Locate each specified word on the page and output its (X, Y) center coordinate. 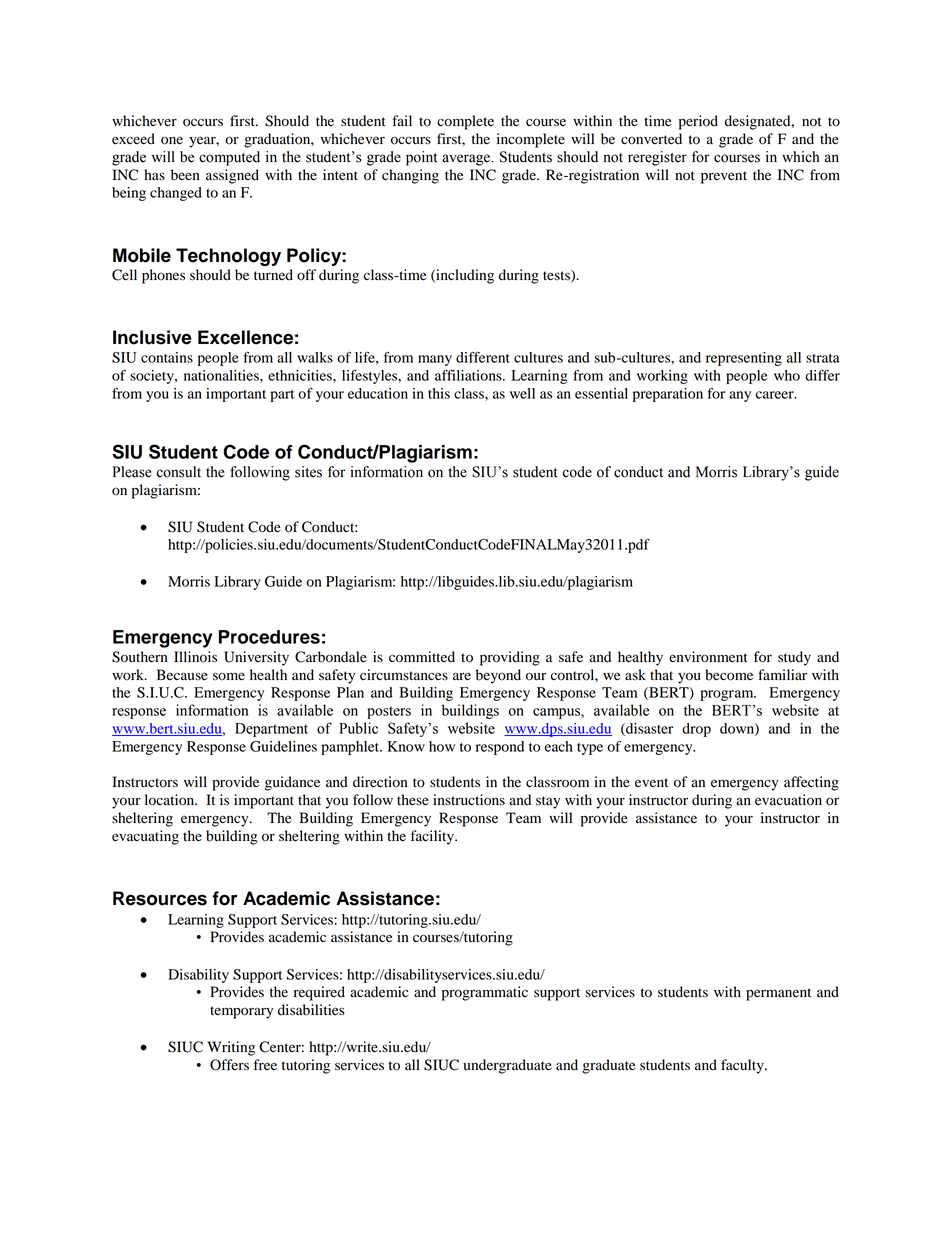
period (698, 122)
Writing (231, 1048)
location (171, 800)
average (467, 160)
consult (178, 472)
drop (696, 730)
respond (500, 748)
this (439, 393)
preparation (668, 395)
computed (229, 158)
